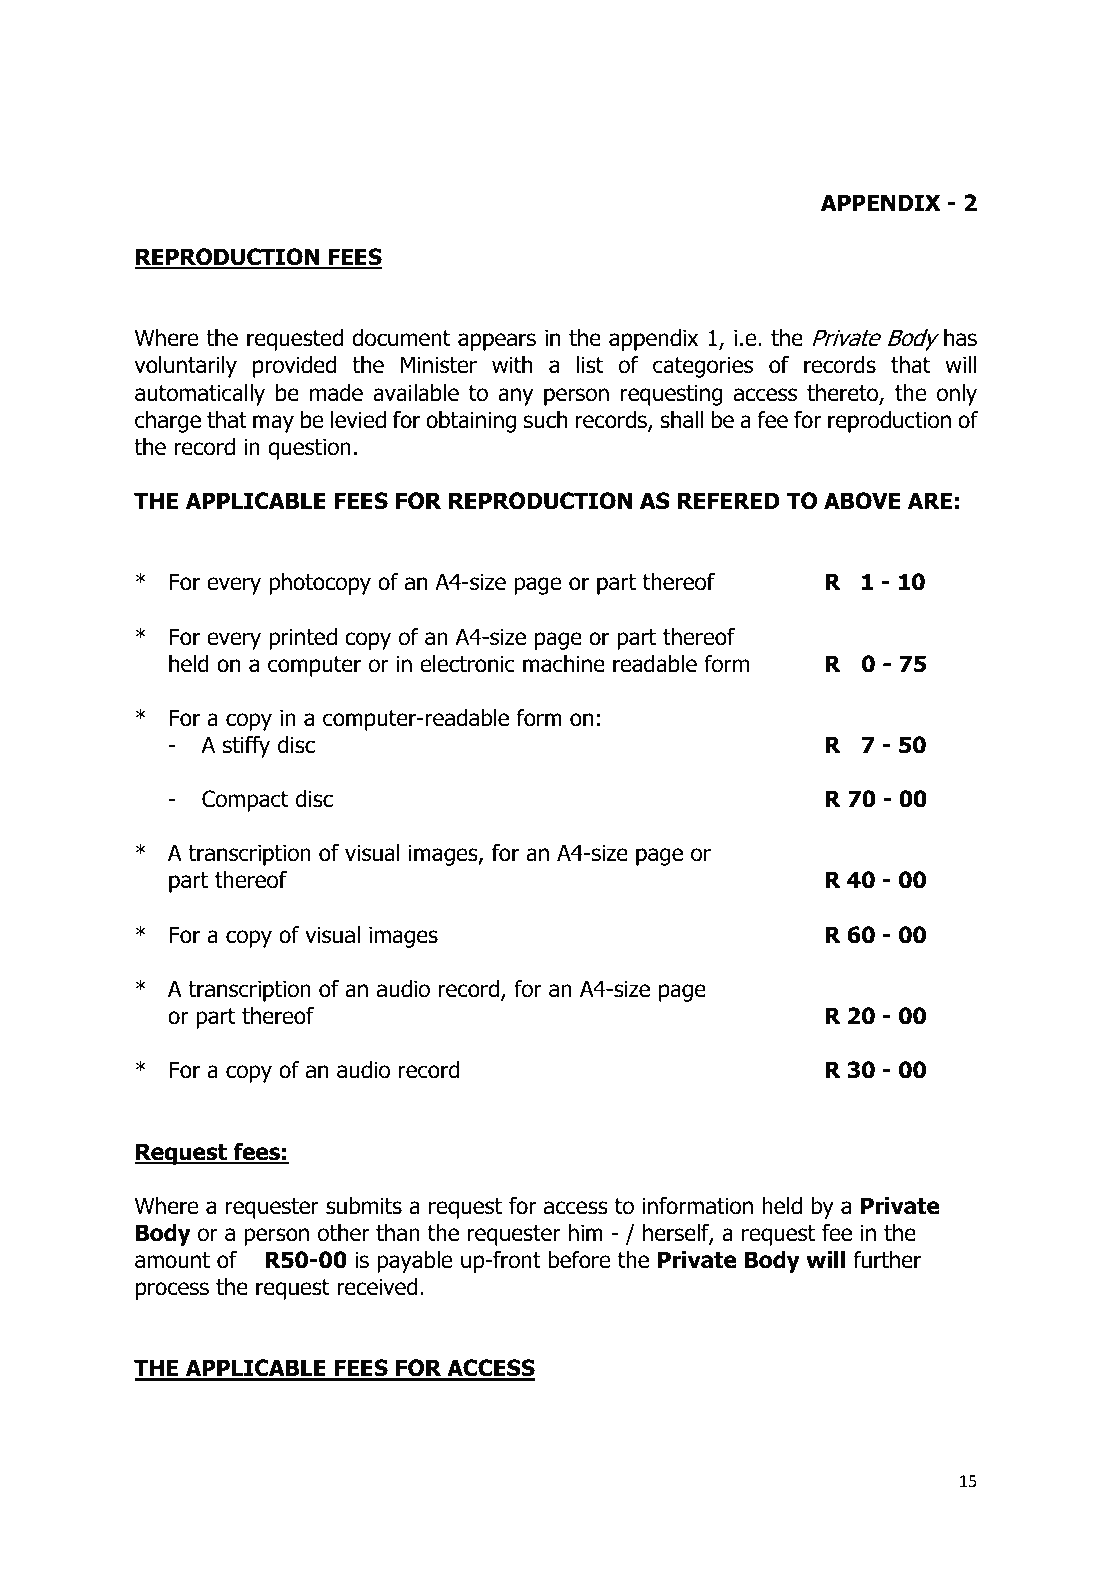 The width and height of the screenshot is (1112, 1574). I want to click on Compact, so click(245, 801).
